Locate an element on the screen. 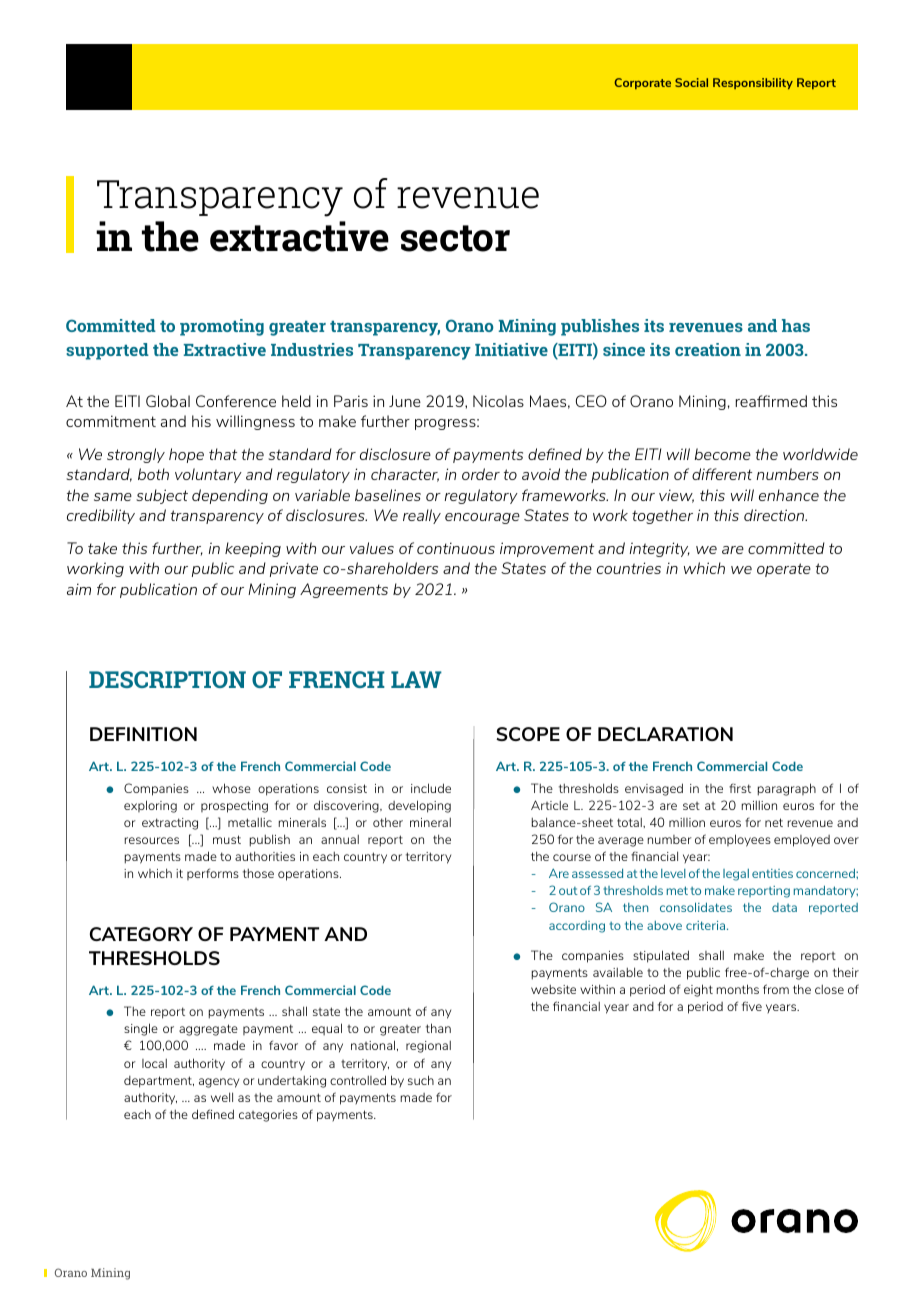  Global is located at coordinates (168, 401).
